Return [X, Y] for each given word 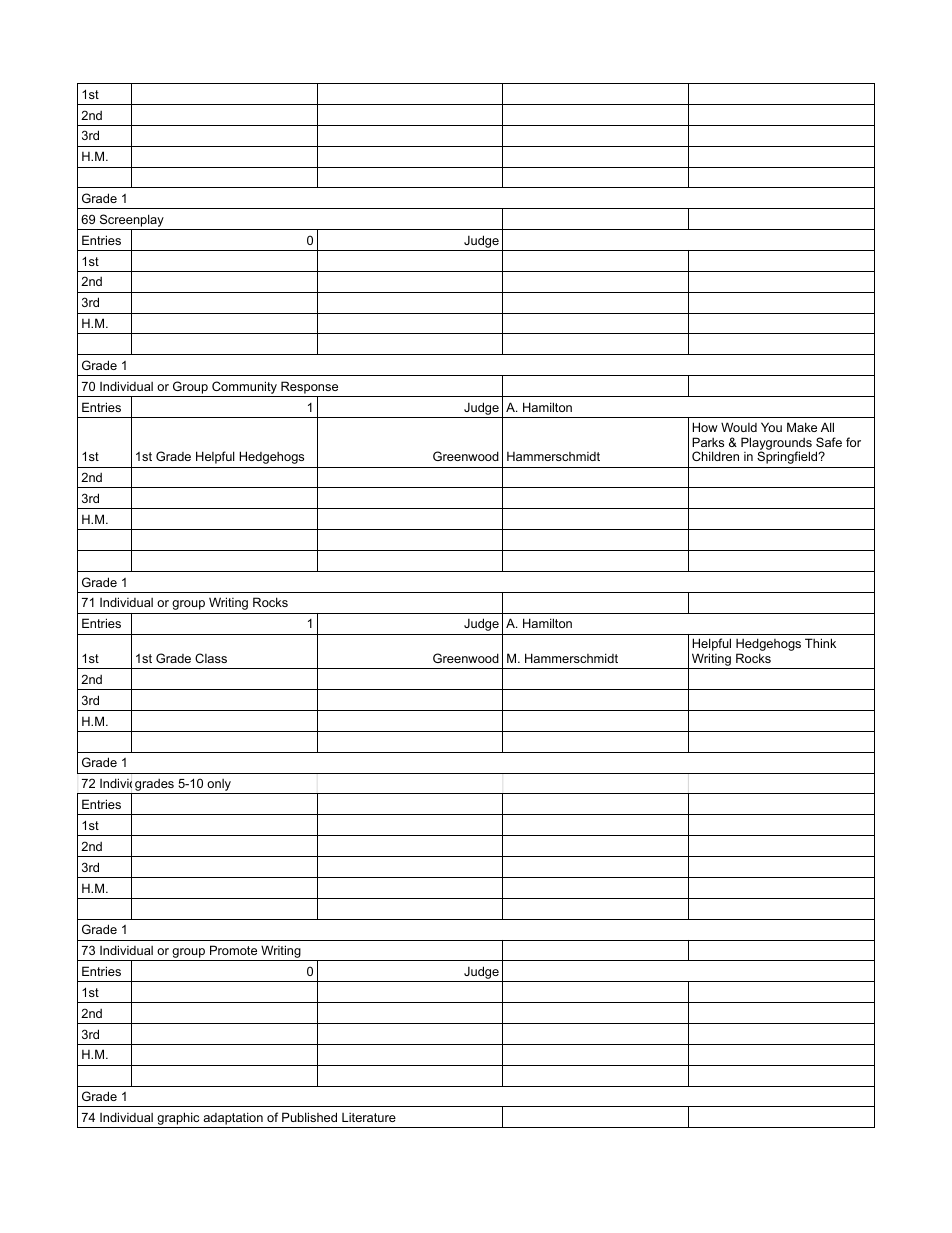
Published [309, 1117]
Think [820, 643]
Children [715, 456]
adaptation [233, 1120]
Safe [829, 442]
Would [739, 427]
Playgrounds [776, 444]
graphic [178, 1120]
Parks [708, 442]
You [771, 427]
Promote [233, 950]
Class [211, 658]
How [705, 427]
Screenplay [131, 222]
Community [244, 387]
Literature [369, 1117]
